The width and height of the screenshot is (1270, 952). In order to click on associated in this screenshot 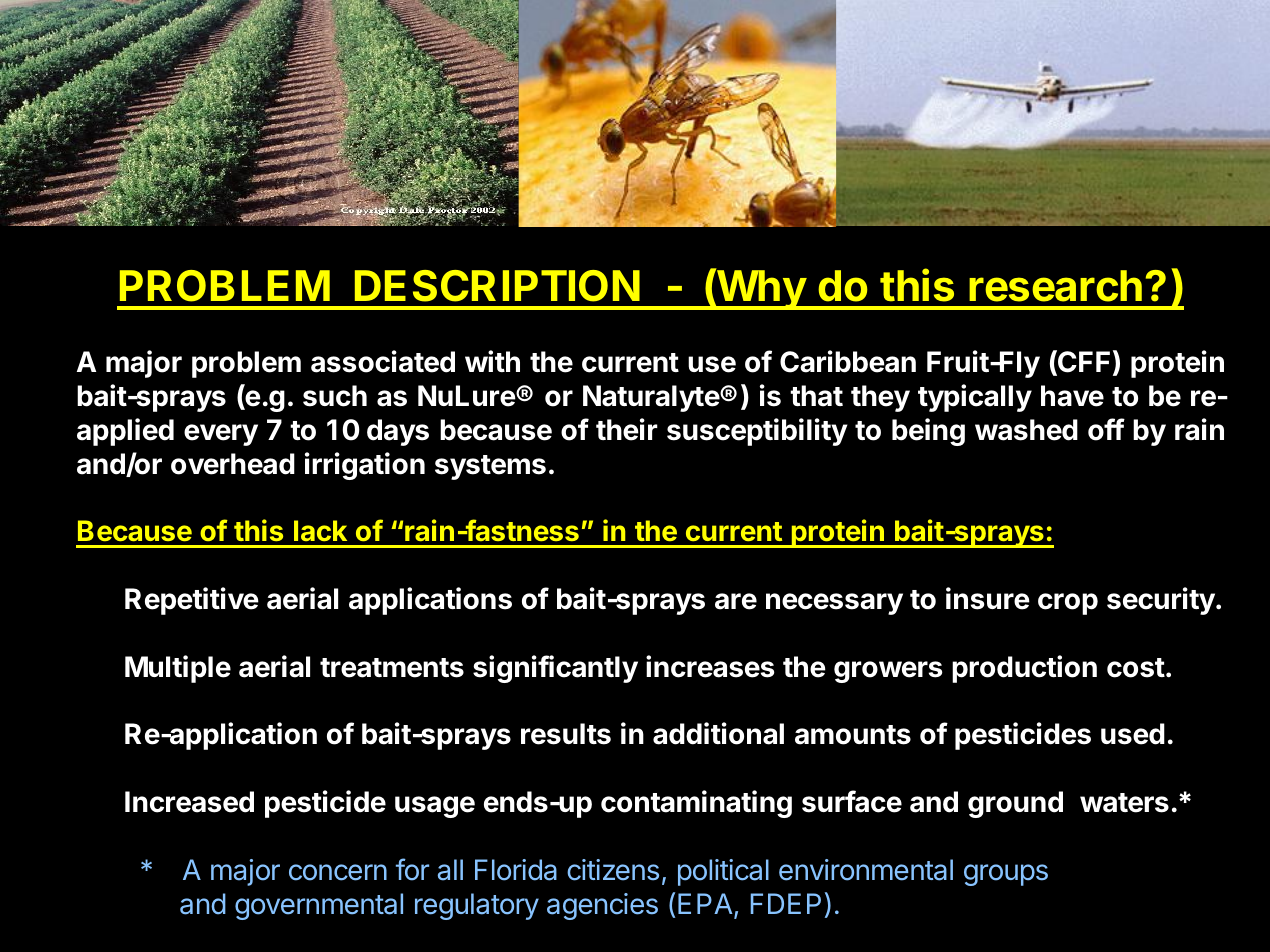, I will do `click(383, 361)`.
